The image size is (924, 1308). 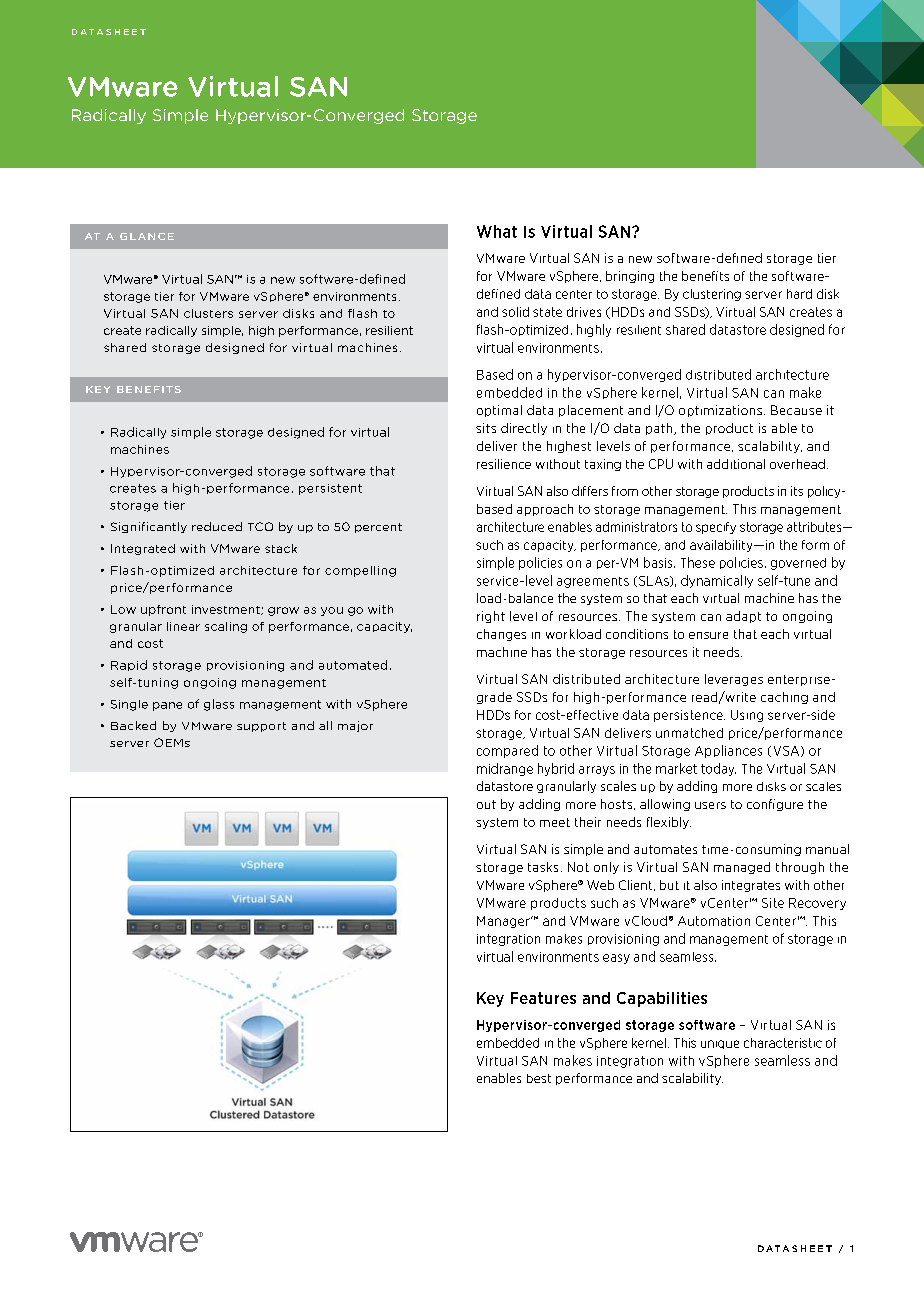 What do you see at coordinates (504, 464) in the page?
I see `resilience` at bounding box center [504, 464].
